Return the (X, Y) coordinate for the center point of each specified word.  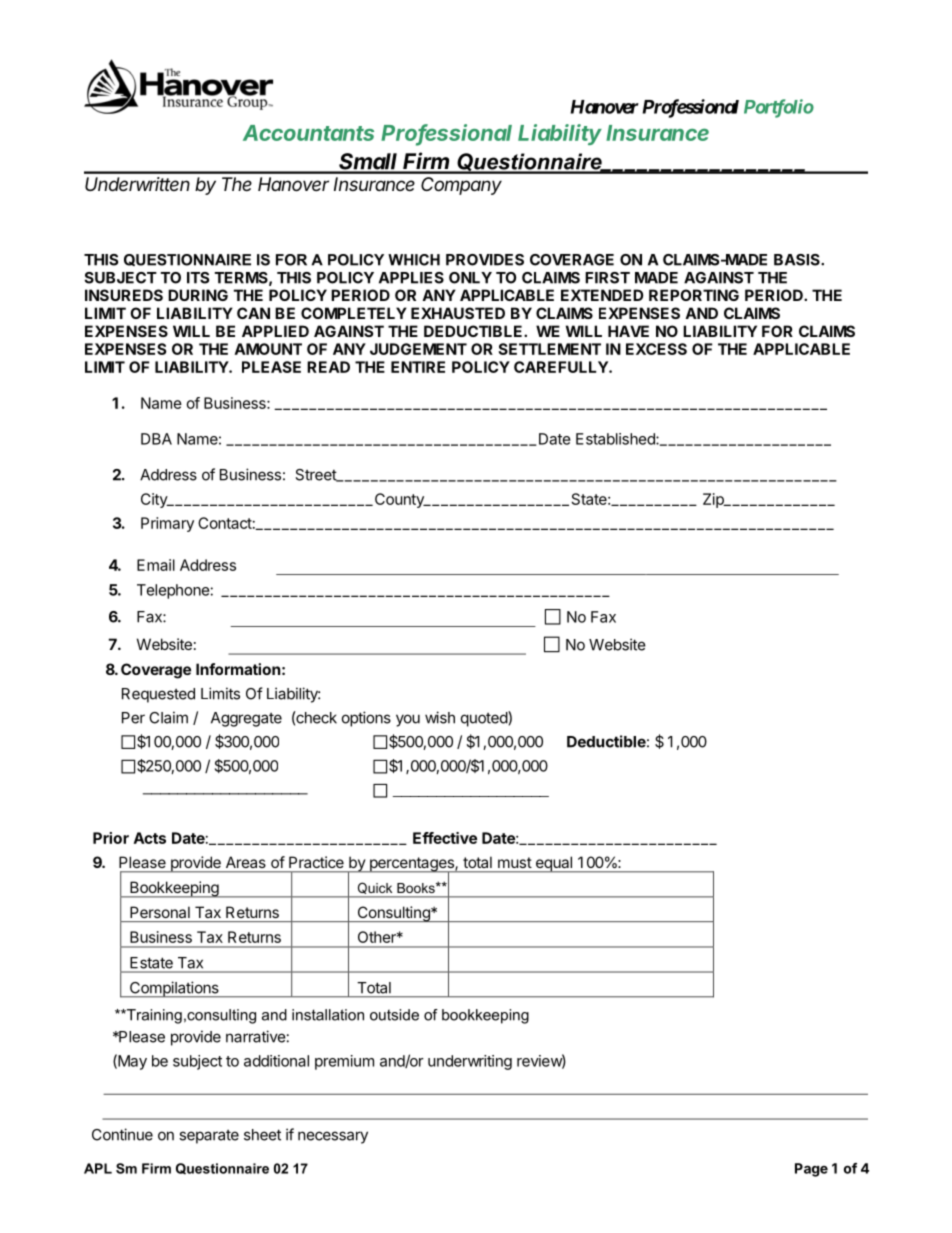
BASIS (798, 260)
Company (461, 186)
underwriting (470, 1062)
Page (811, 1170)
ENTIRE (418, 367)
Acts (150, 838)
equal (553, 864)
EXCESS (656, 349)
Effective (445, 838)
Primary (167, 524)
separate (209, 1137)
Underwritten (137, 184)
